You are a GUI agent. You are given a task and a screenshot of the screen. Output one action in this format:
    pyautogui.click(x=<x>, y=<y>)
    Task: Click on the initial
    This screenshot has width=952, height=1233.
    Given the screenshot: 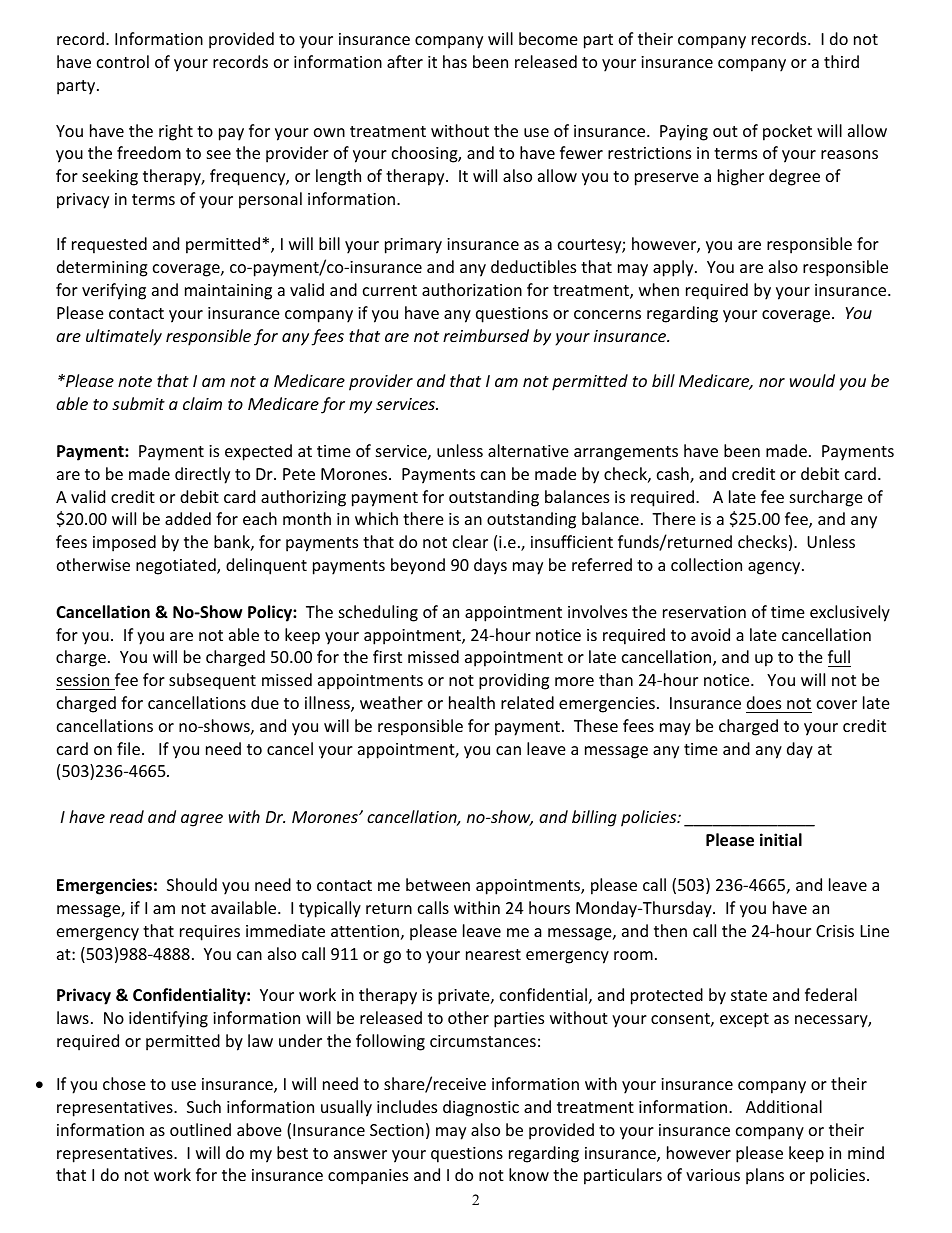 What is the action you would take?
    pyautogui.click(x=781, y=839)
